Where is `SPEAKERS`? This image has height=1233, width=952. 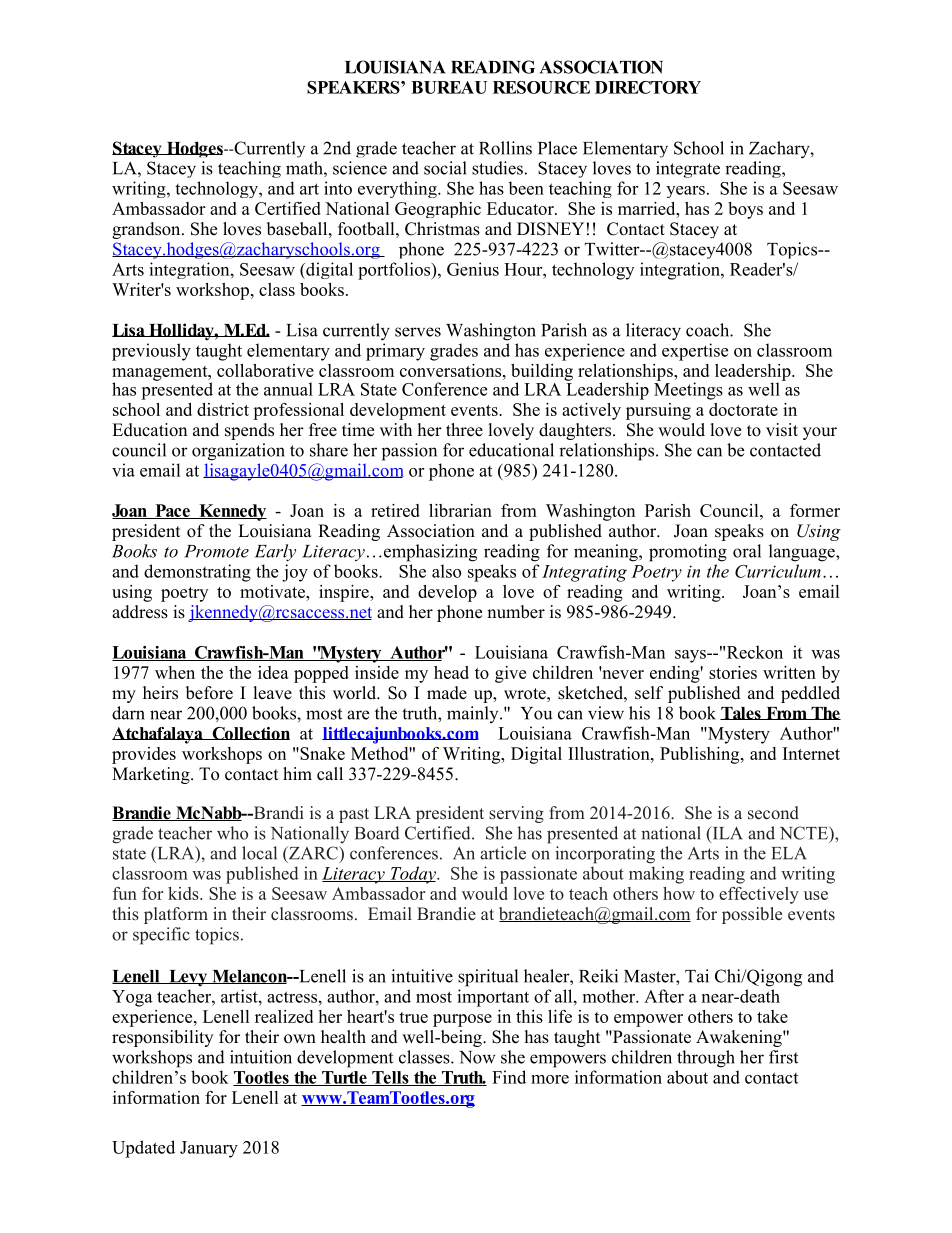
SPEAKERS is located at coordinates (354, 87).
